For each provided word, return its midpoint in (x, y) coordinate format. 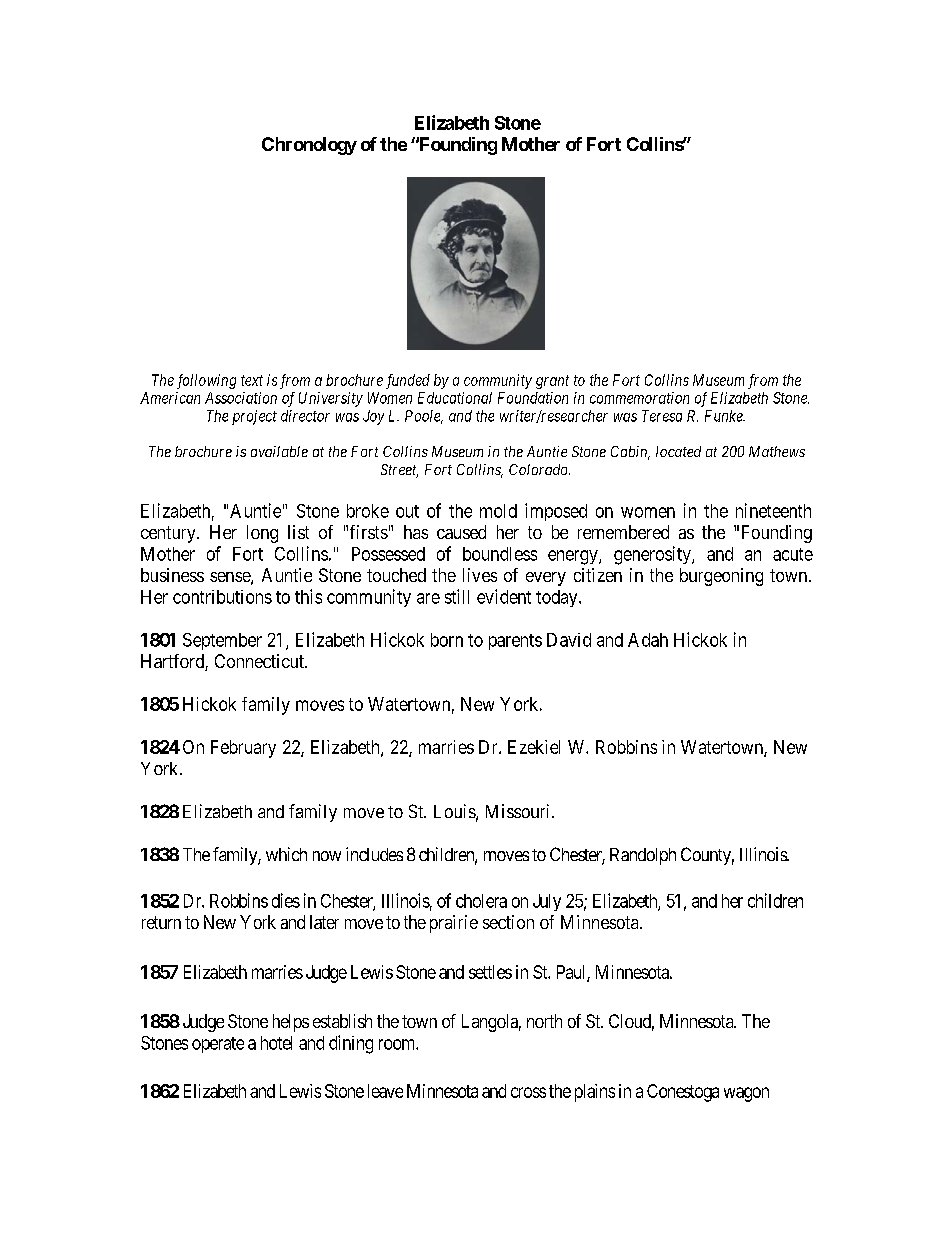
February (243, 749)
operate (218, 1045)
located (678, 451)
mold (498, 511)
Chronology (309, 146)
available (279, 451)
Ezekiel (534, 747)
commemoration (639, 398)
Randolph (643, 856)
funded (408, 381)
